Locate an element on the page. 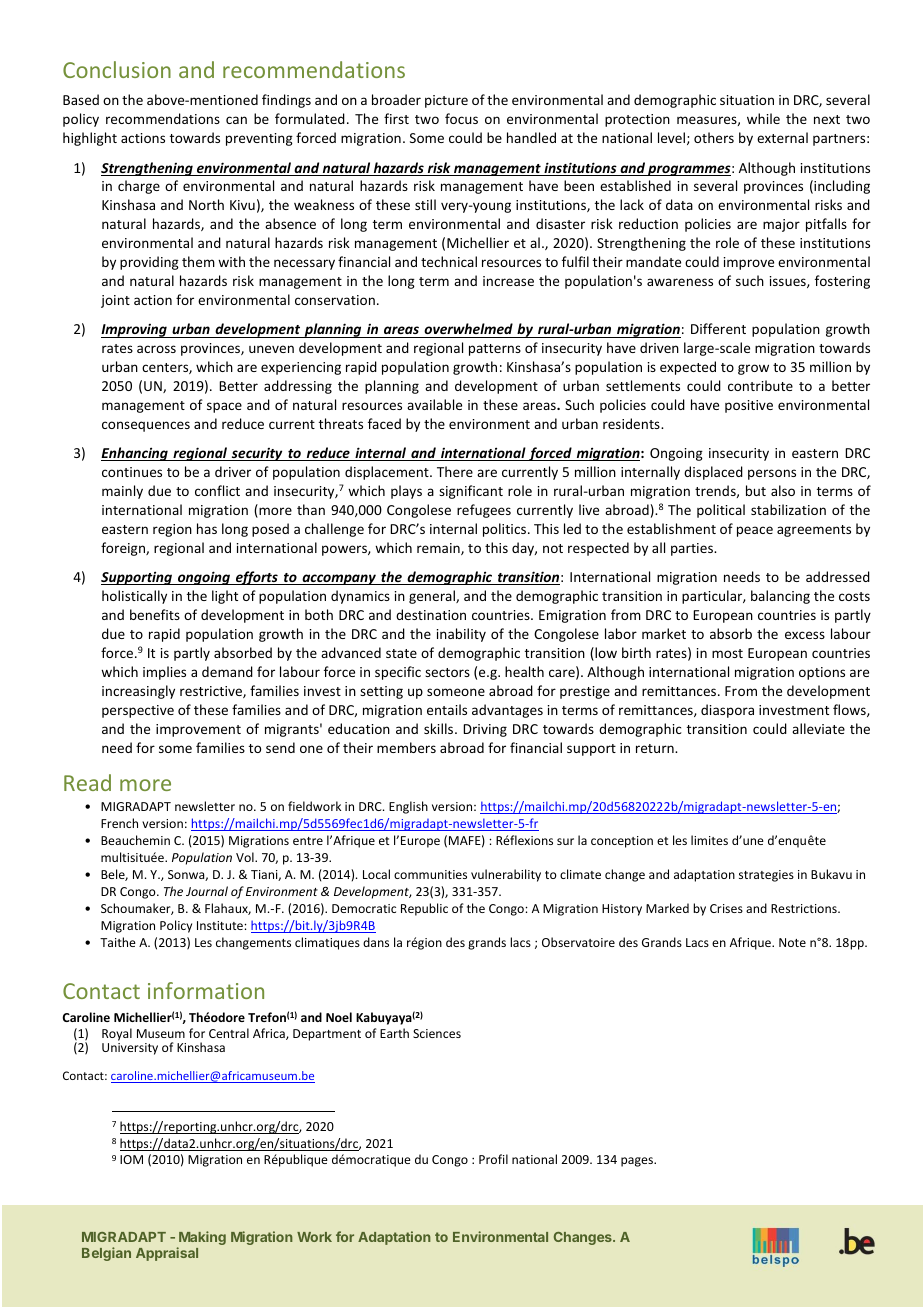  Making is located at coordinates (201, 1239).
